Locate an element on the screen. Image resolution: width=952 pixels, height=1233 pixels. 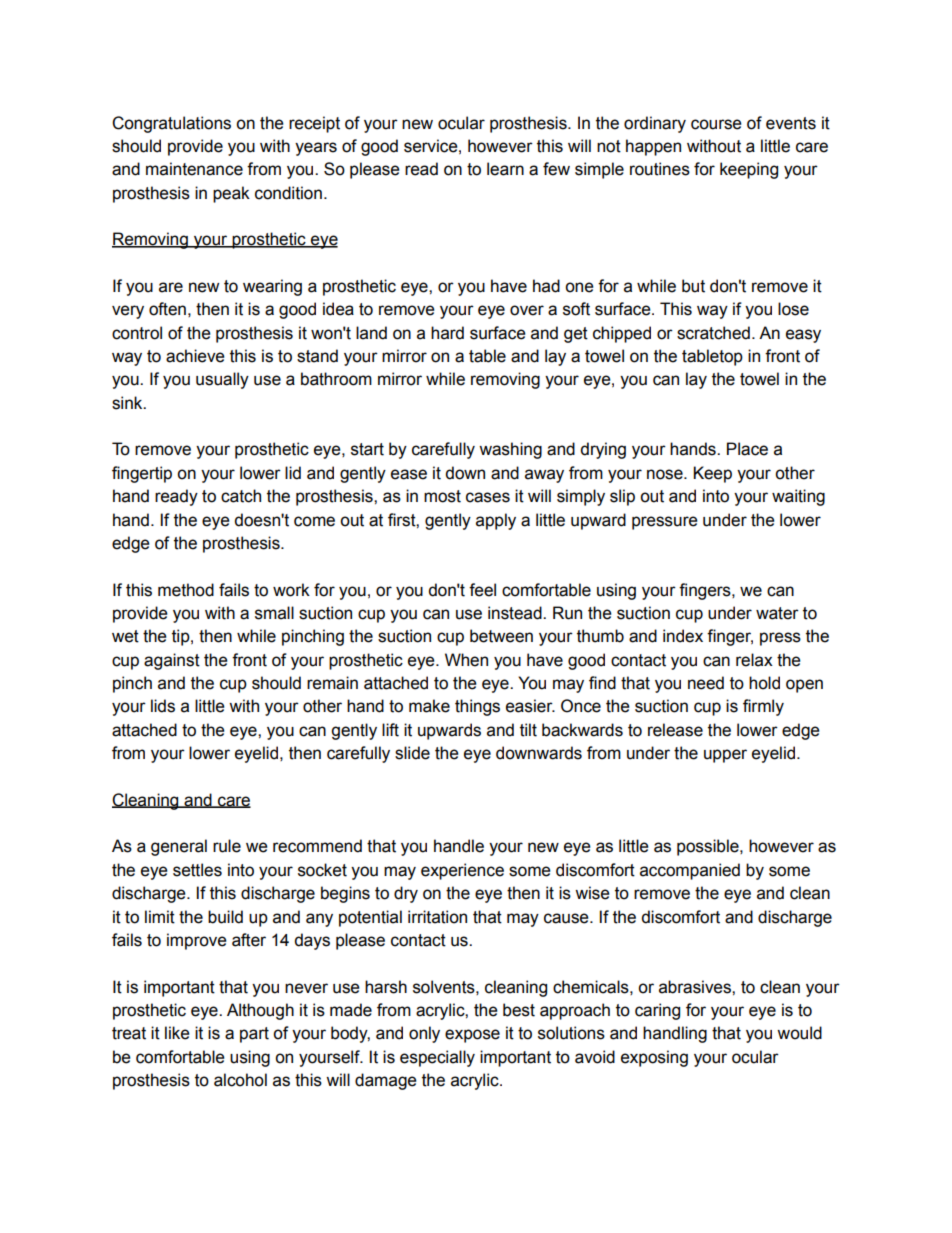
expose is located at coordinates (472, 1036).
